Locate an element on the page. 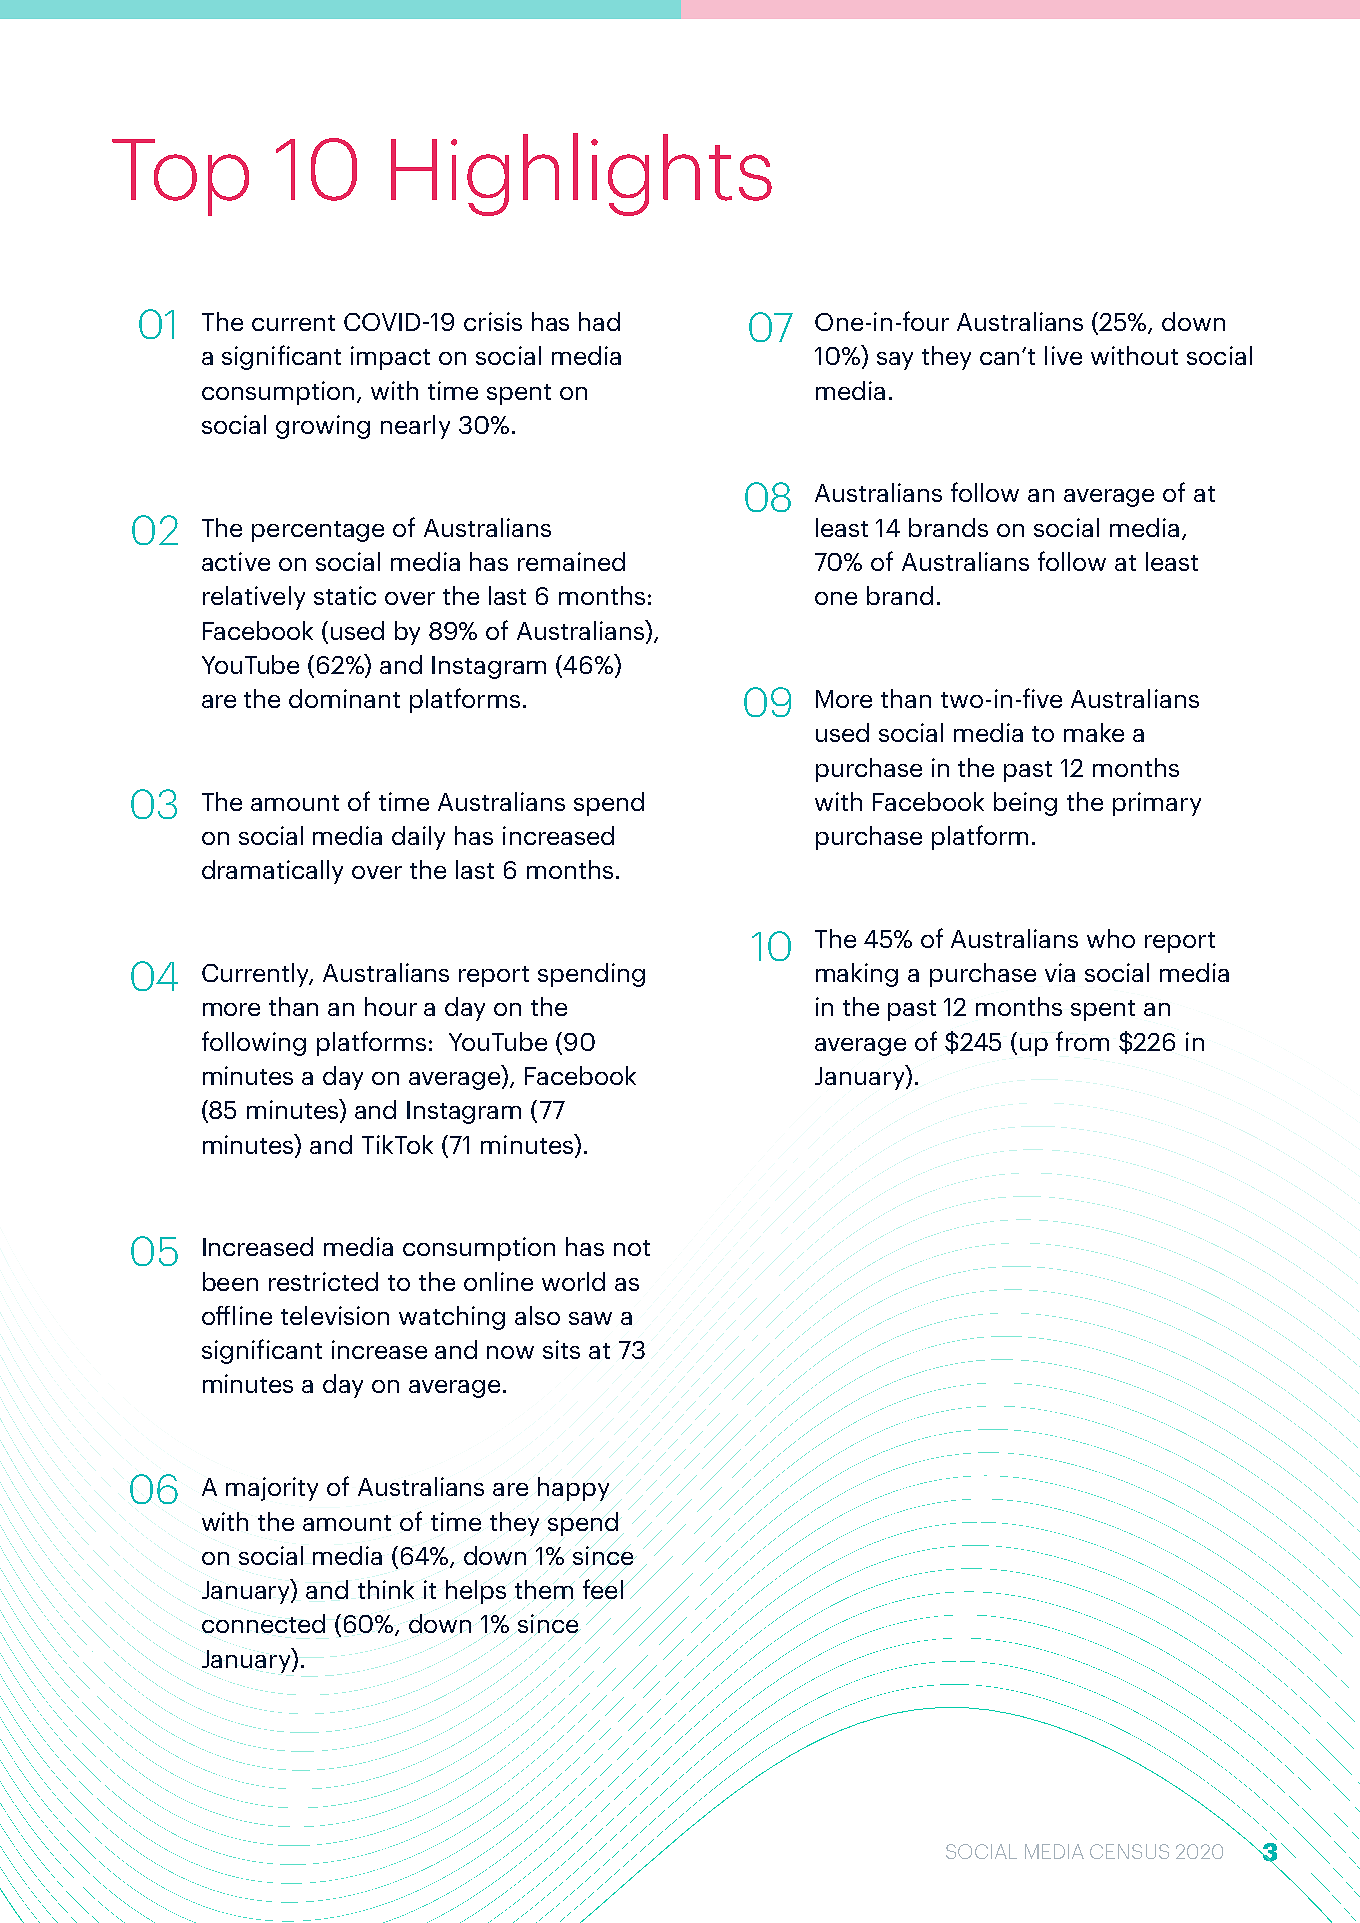 The height and width of the document is (1923, 1360). Highlights is located at coordinates (581, 174).
